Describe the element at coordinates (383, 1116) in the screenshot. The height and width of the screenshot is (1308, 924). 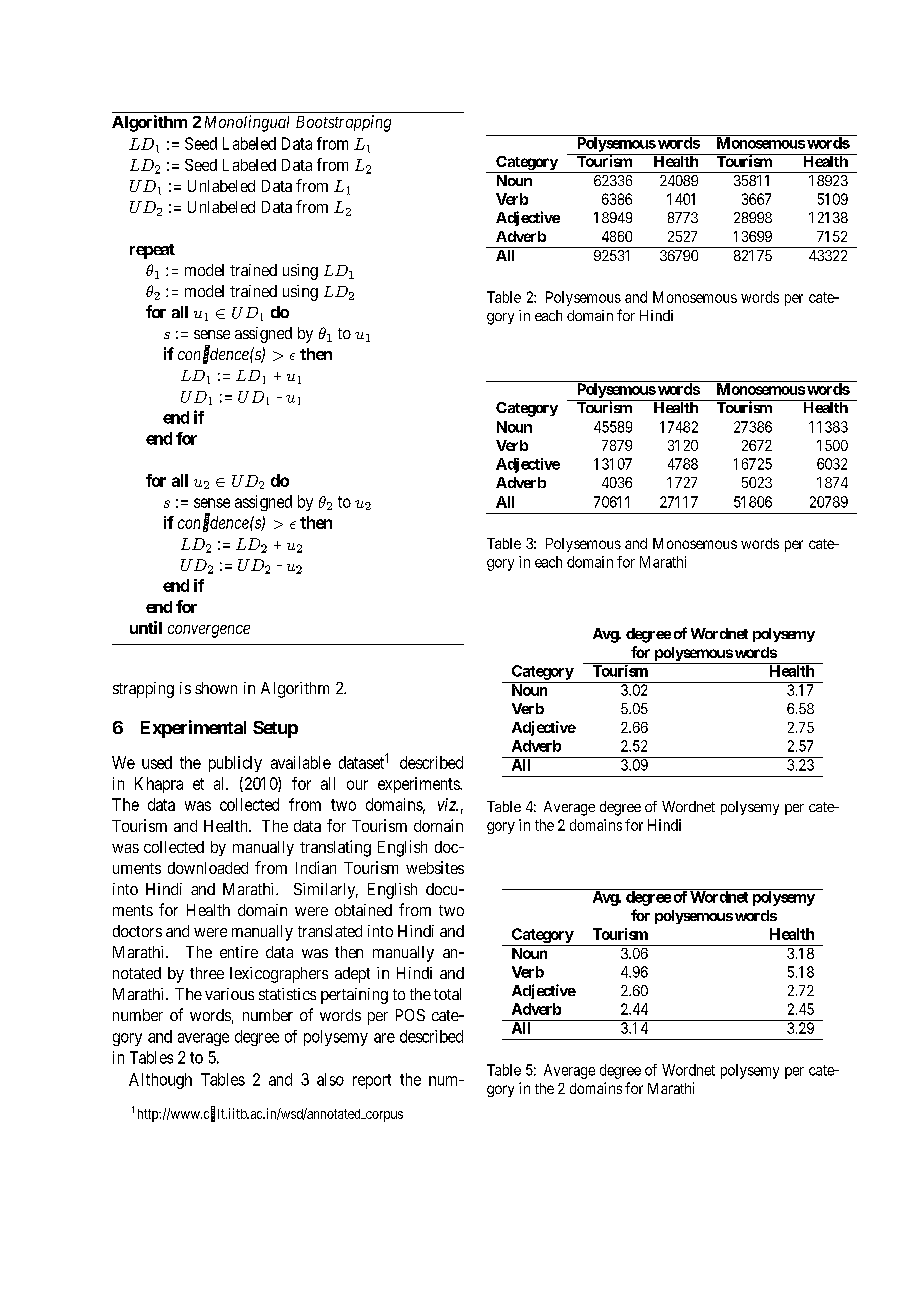
I see `corpus` at that location.
